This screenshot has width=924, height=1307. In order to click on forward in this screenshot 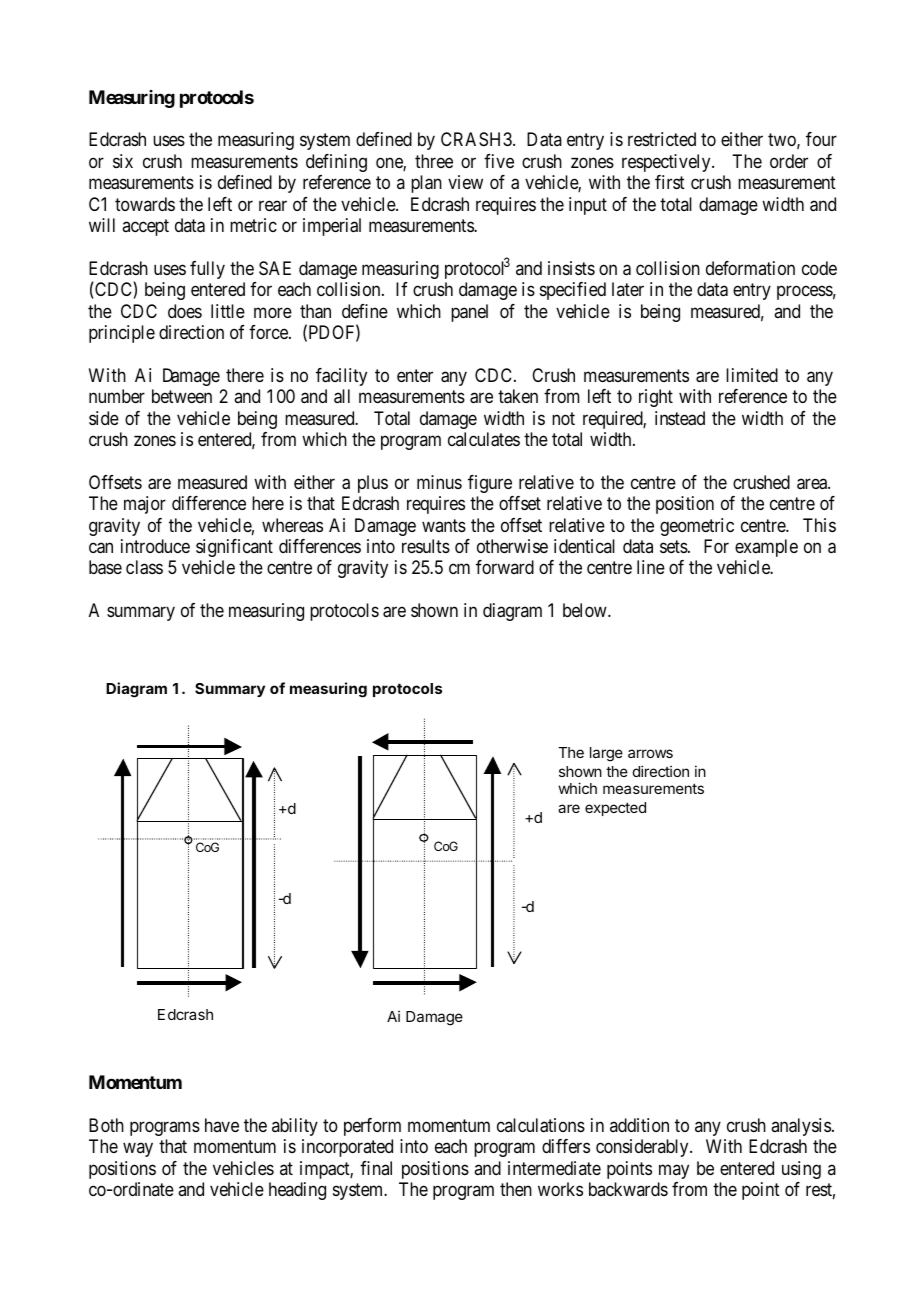, I will do `click(505, 567)`.
